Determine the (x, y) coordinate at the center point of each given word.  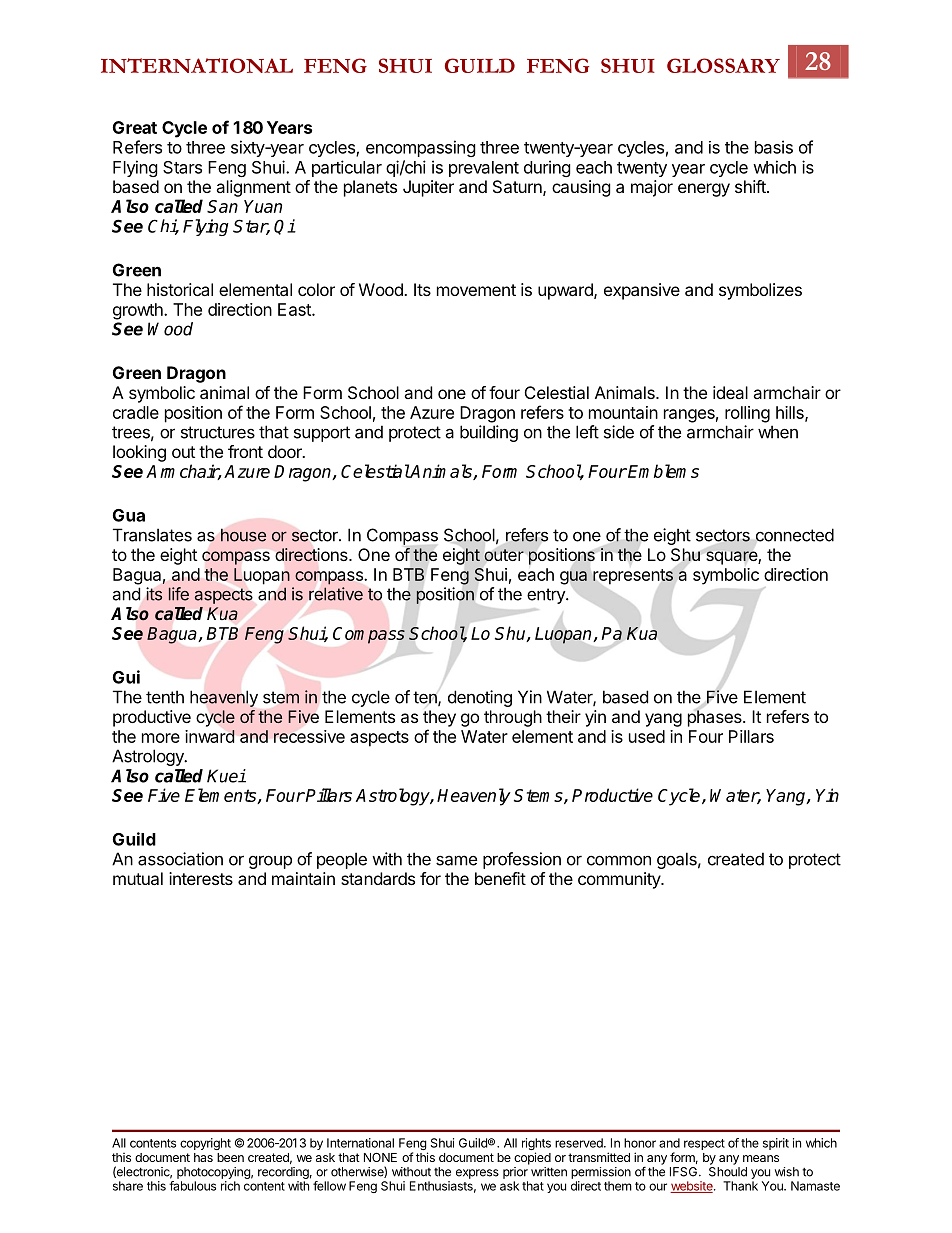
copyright (205, 1144)
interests (201, 878)
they (439, 718)
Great (135, 127)
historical (180, 289)
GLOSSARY (723, 65)
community (620, 880)
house (243, 535)
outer (504, 555)
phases (716, 718)
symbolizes (760, 291)
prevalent (484, 169)
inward (210, 736)
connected (795, 535)
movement (476, 290)
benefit (500, 878)
